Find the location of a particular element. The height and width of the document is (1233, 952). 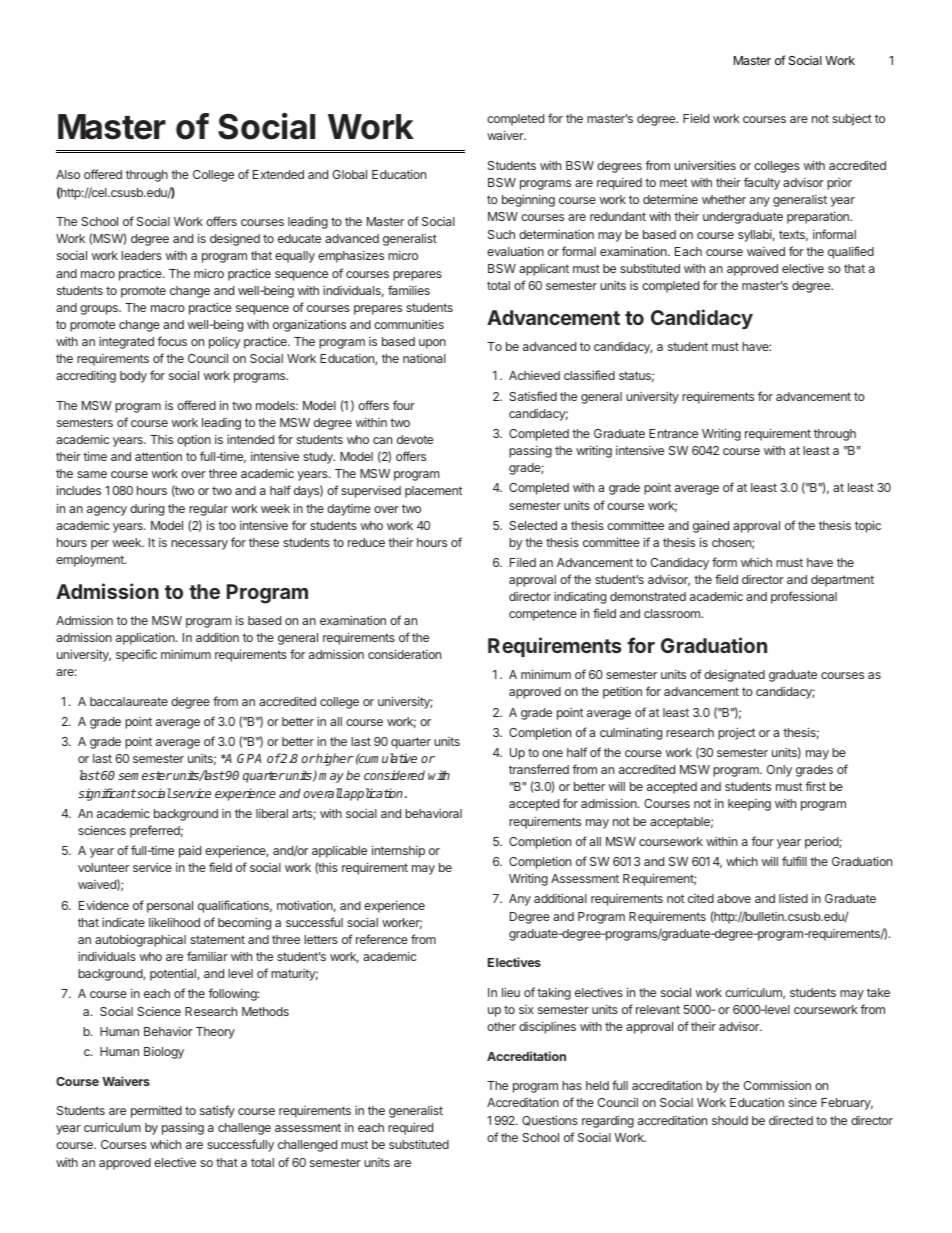

specific is located at coordinates (136, 655).
